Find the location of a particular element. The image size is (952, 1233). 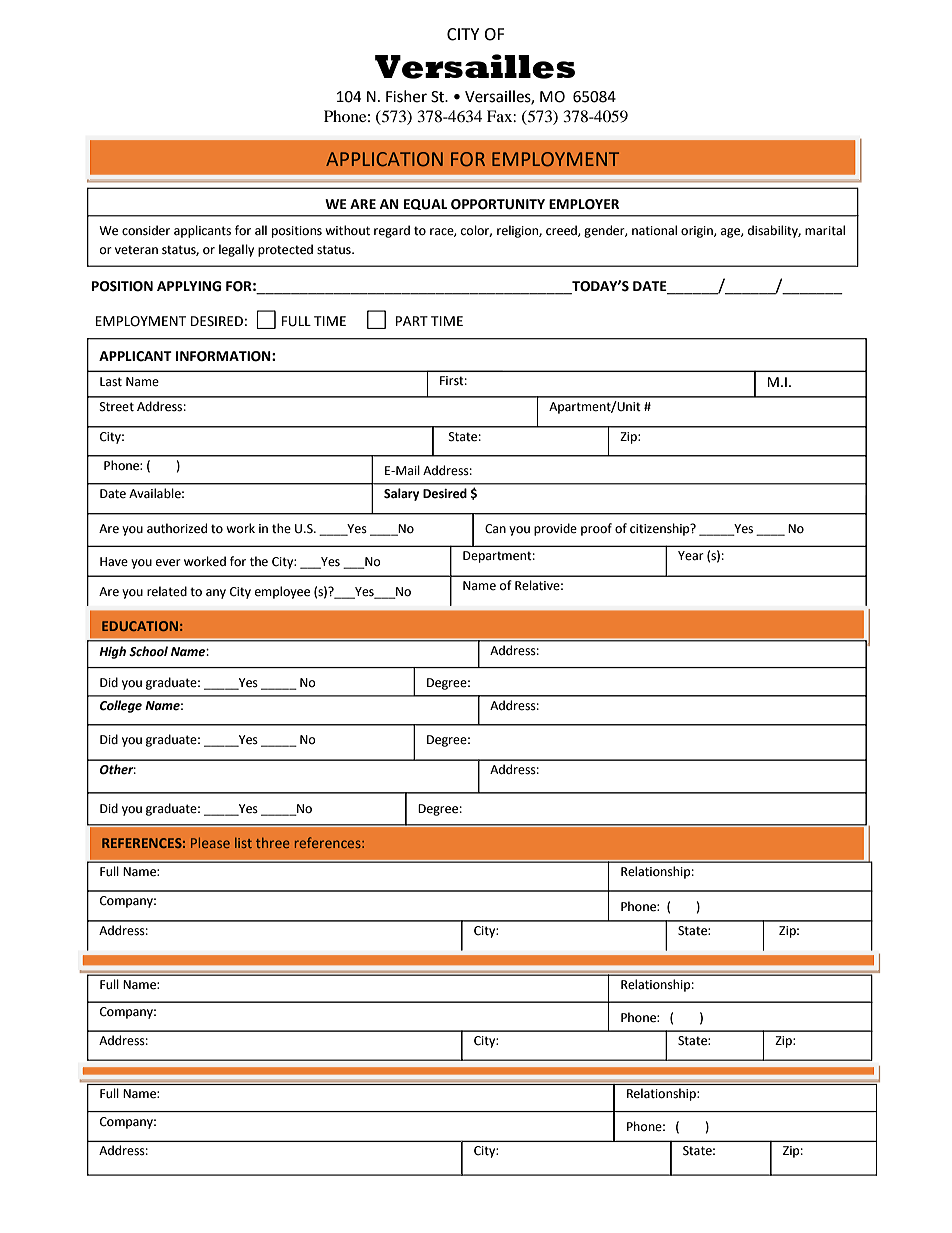

Last is located at coordinates (111, 382).
